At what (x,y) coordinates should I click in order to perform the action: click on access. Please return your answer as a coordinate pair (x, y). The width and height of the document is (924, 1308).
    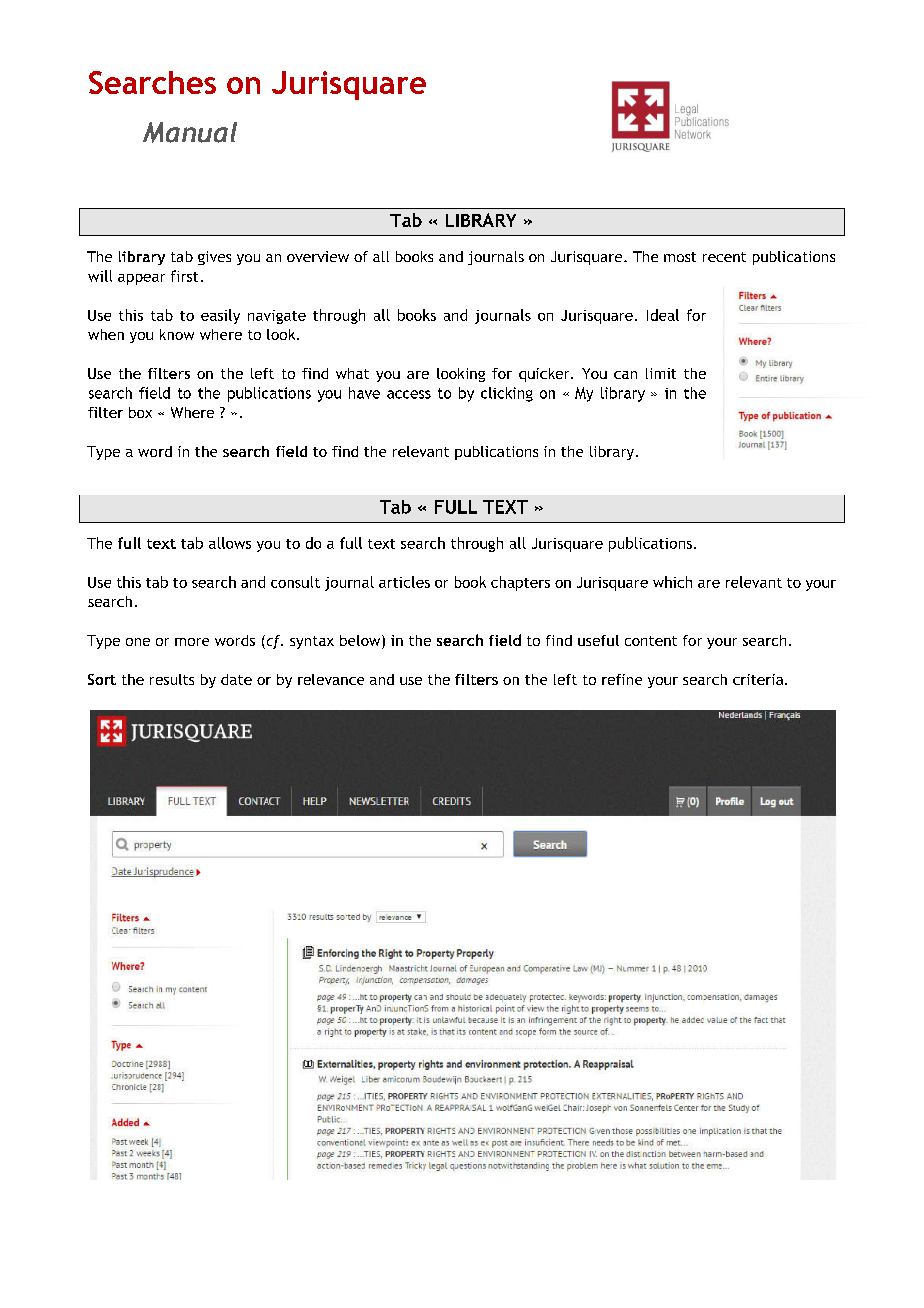
    Looking at the image, I should click on (409, 394).
